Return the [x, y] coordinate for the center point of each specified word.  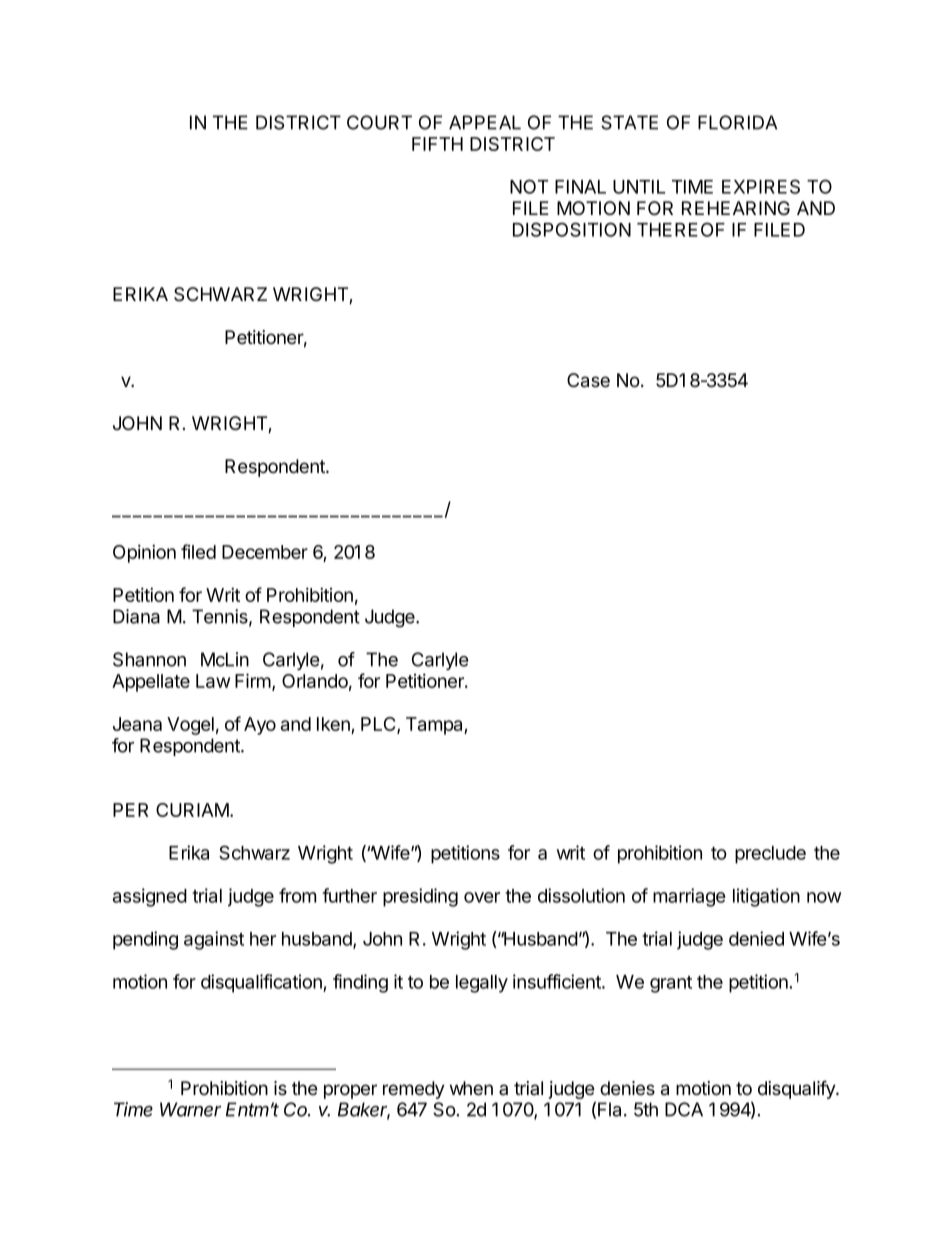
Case [588, 380]
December [265, 552]
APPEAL [485, 122]
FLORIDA [737, 122]
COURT [379, 122]
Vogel [190, 726]
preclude [770, 855]
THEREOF [681, 229]
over [482, 897]
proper [350, 1091]
